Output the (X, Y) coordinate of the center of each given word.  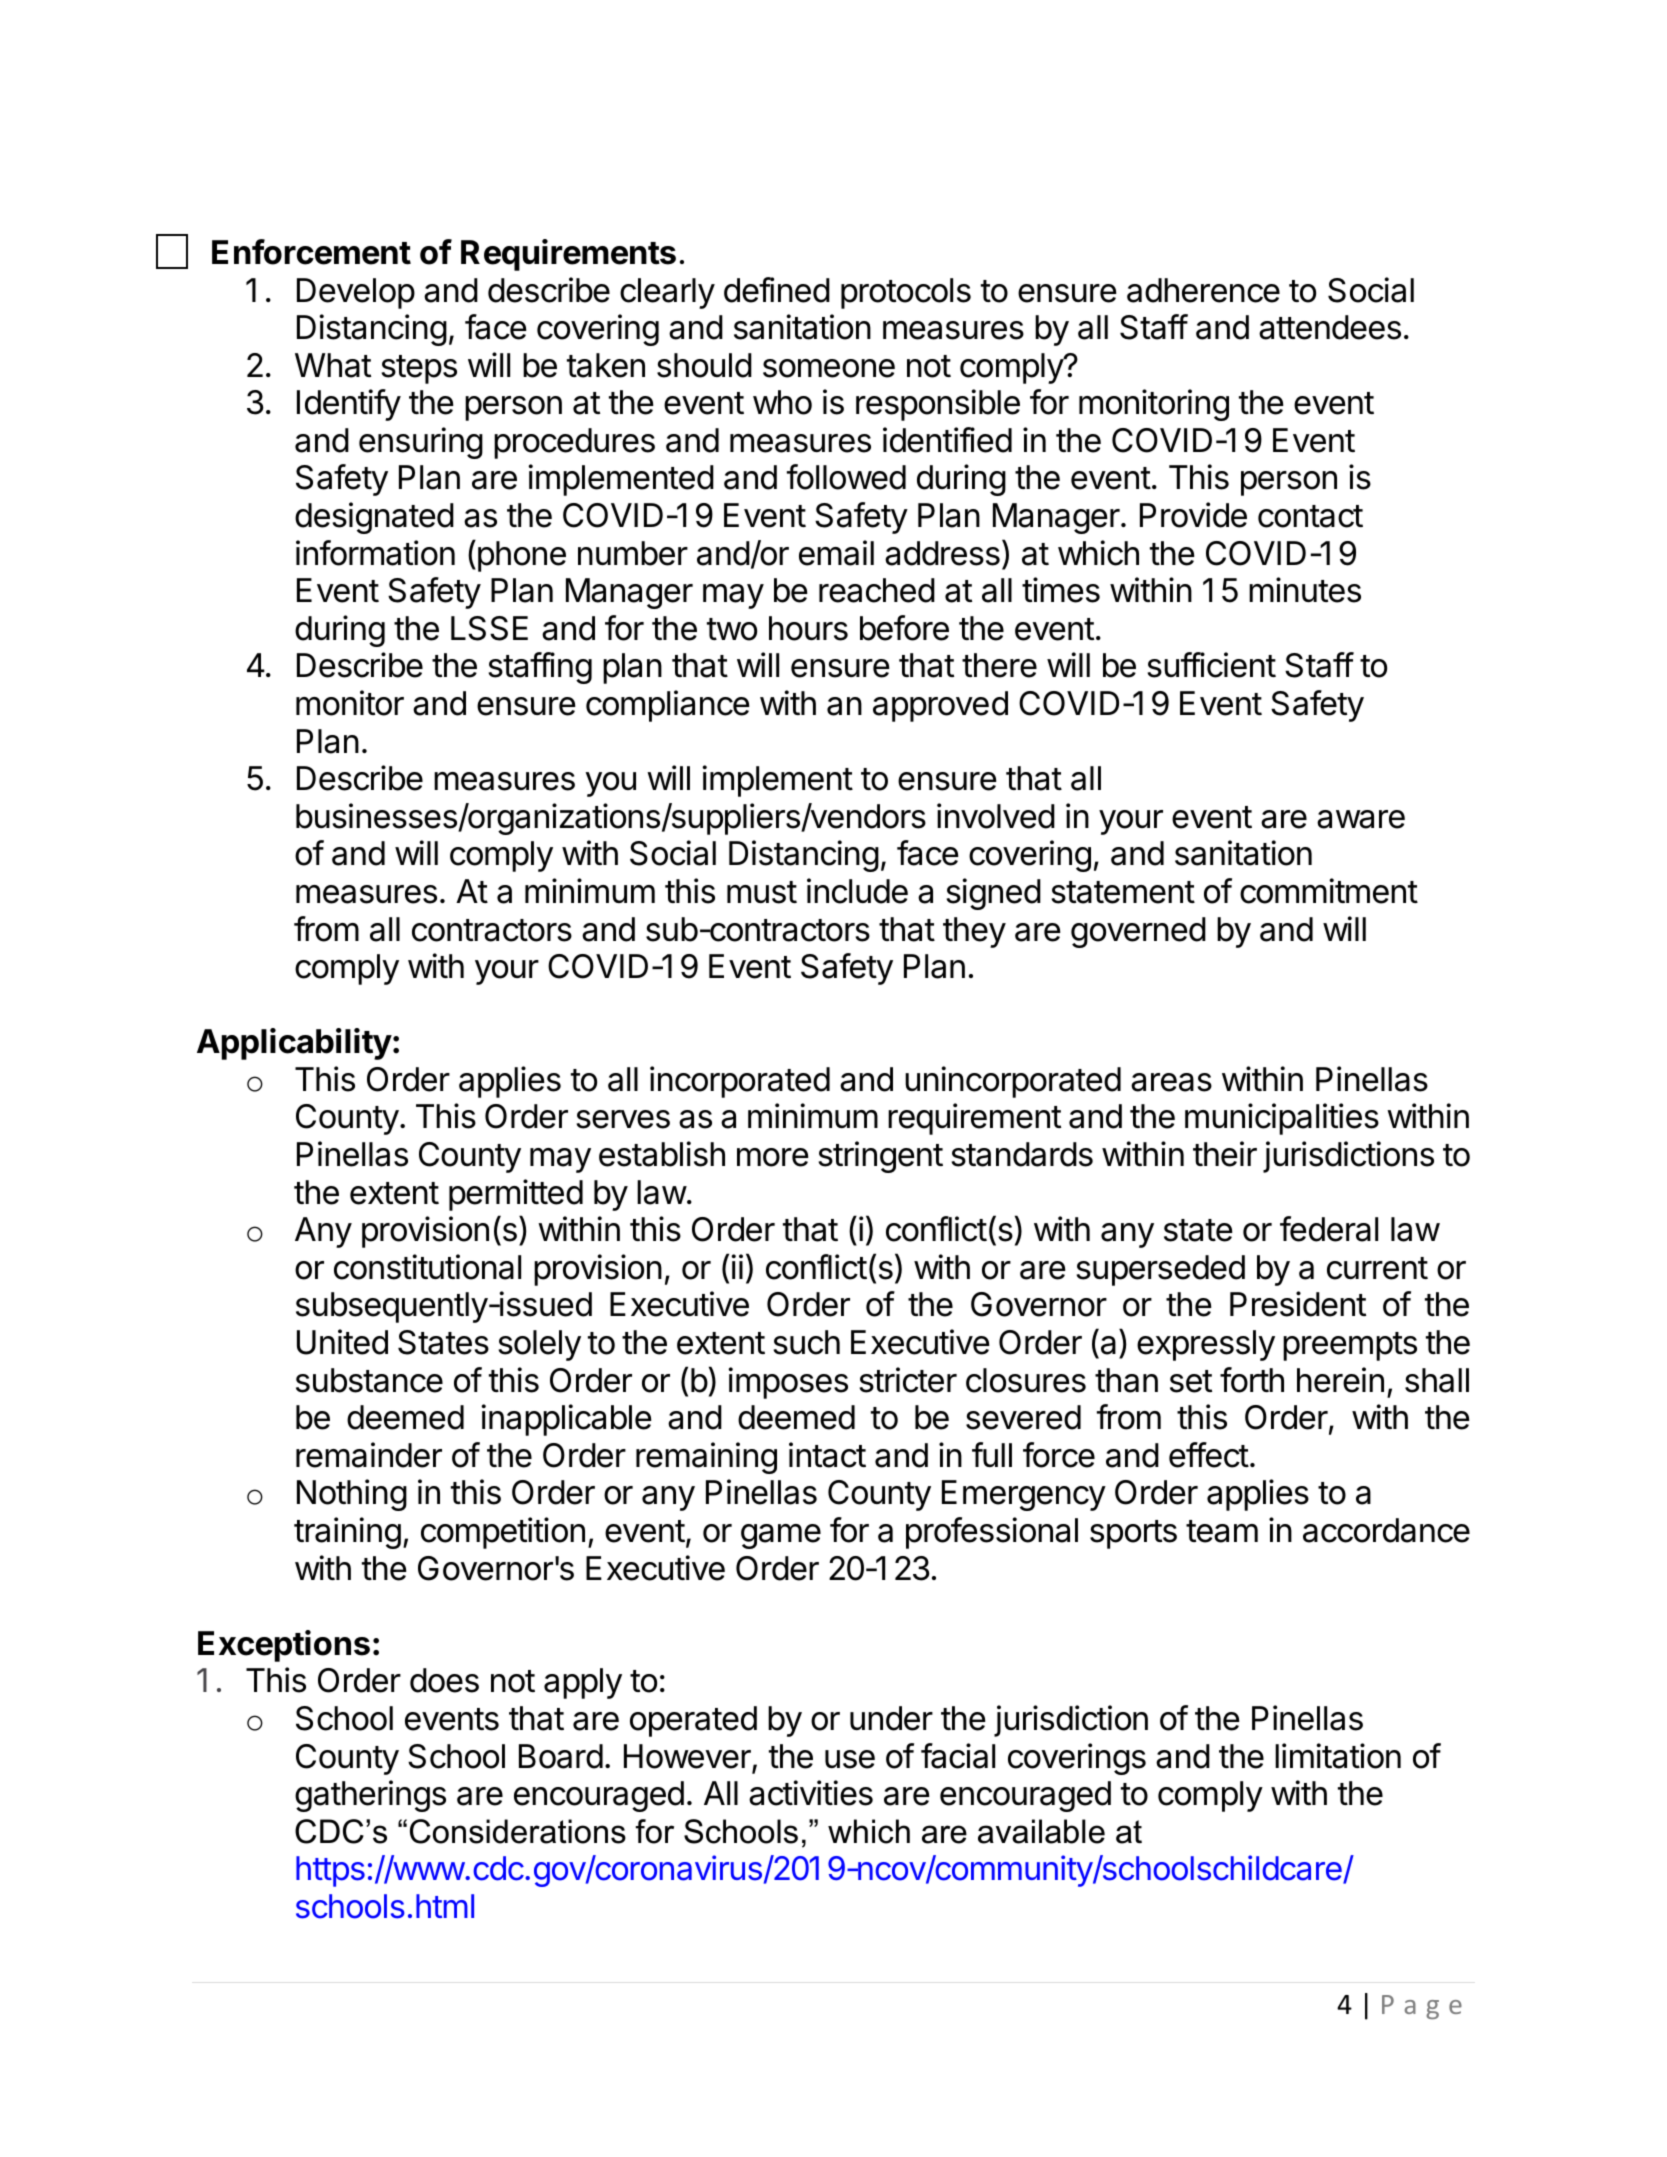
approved (940, 706)
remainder (369, 1455)
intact (827, 1455)
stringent (880, 1157)
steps (419, 369)
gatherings (370, 1796)
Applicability (294, 1044)
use (850, 1759)
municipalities (1282, 1119)
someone (829, 368)
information (375, 553)
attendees (1330, 327)
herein (1340, 1380)
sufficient (1211, 665)
